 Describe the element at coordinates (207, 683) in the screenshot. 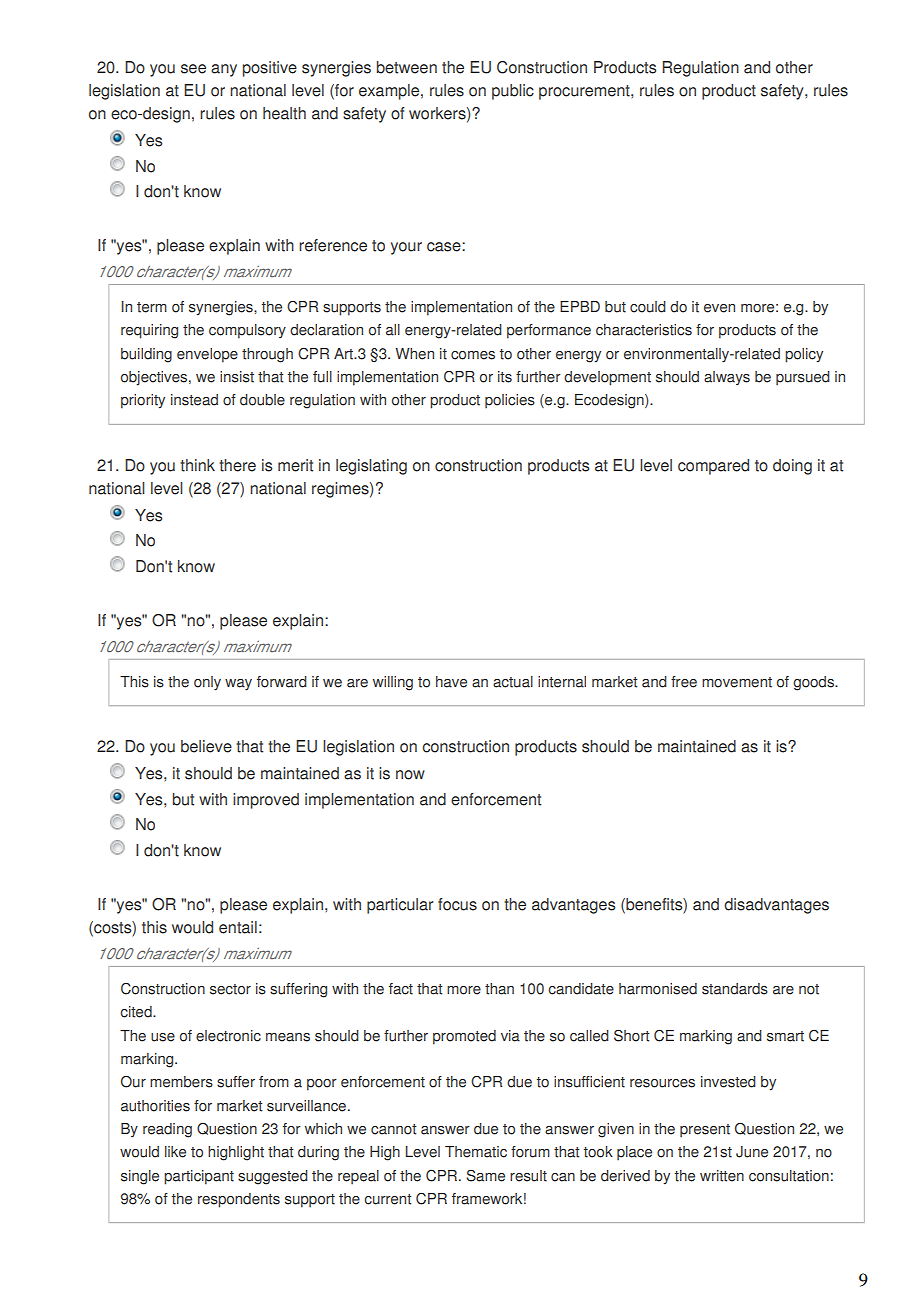

I see `only` at that location.
